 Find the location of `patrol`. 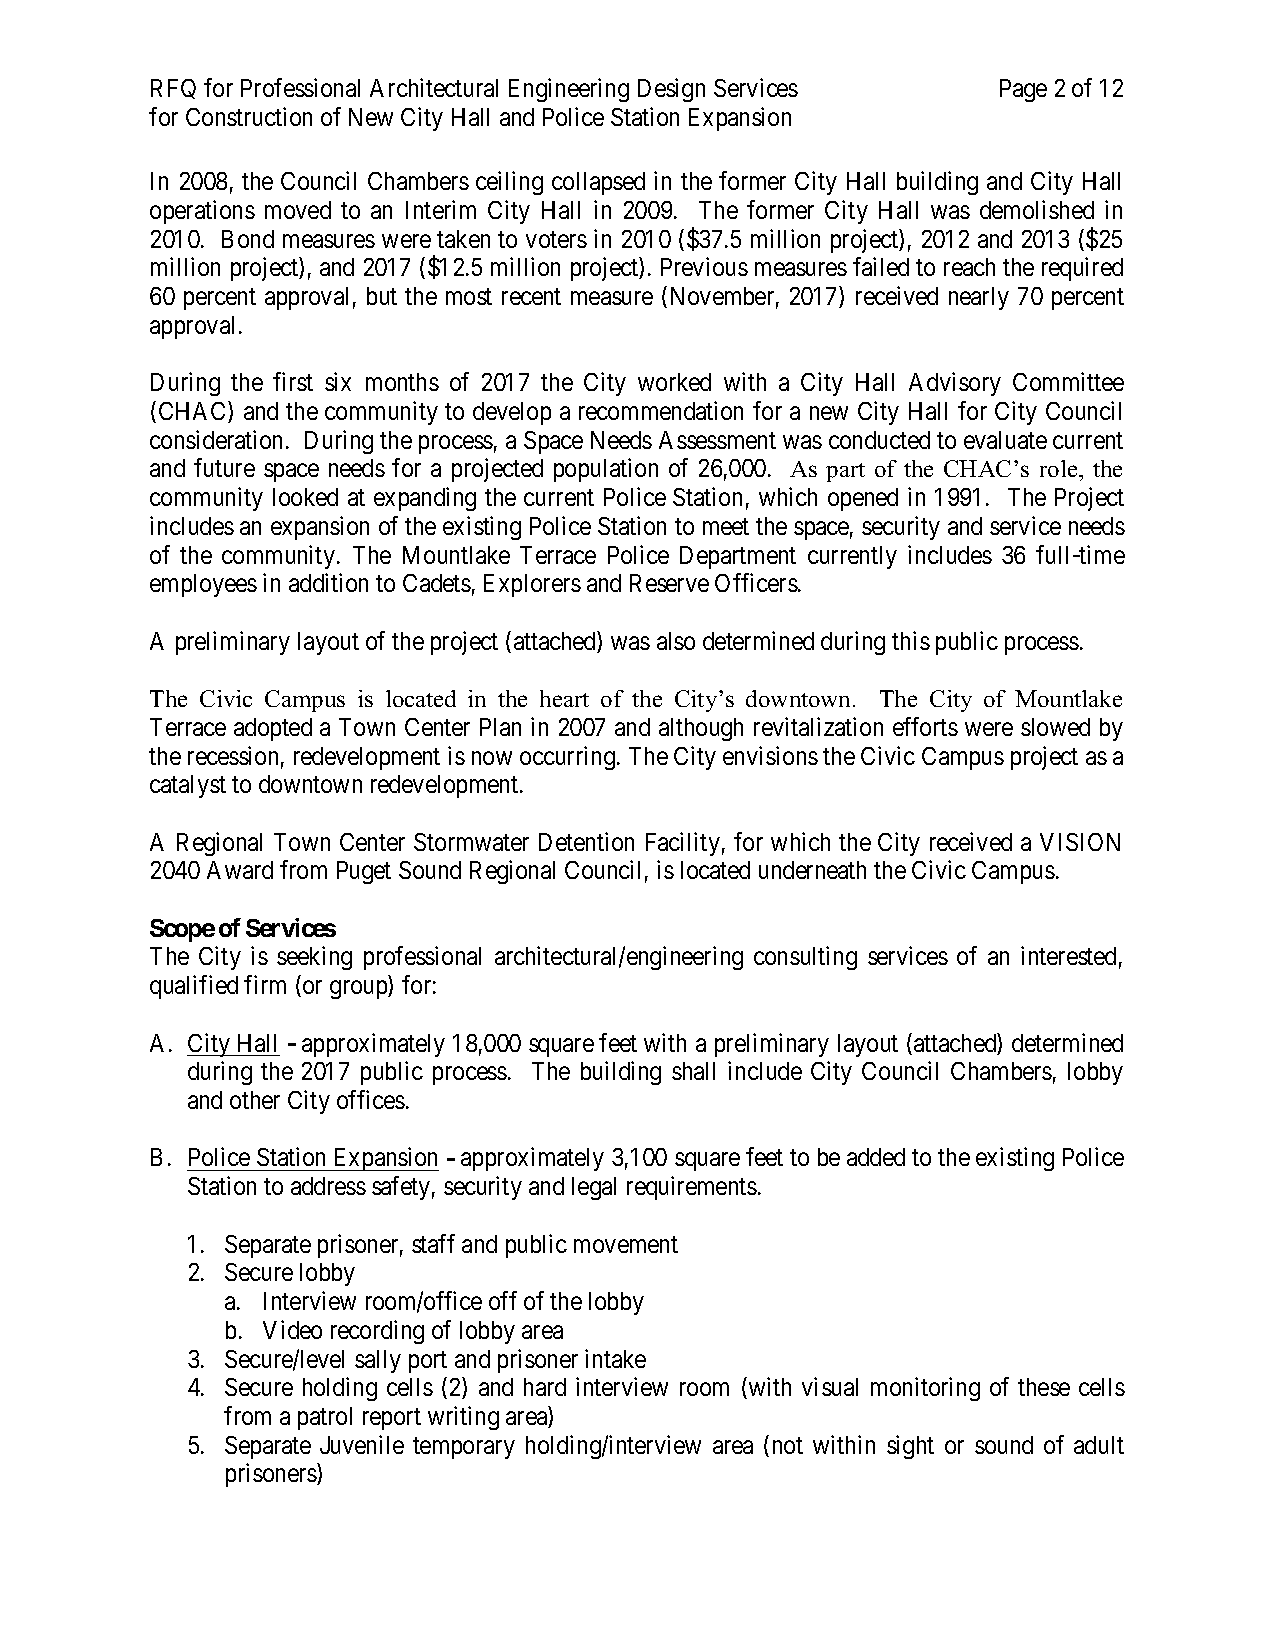

patrol is located at coordinates (325, 1418).
